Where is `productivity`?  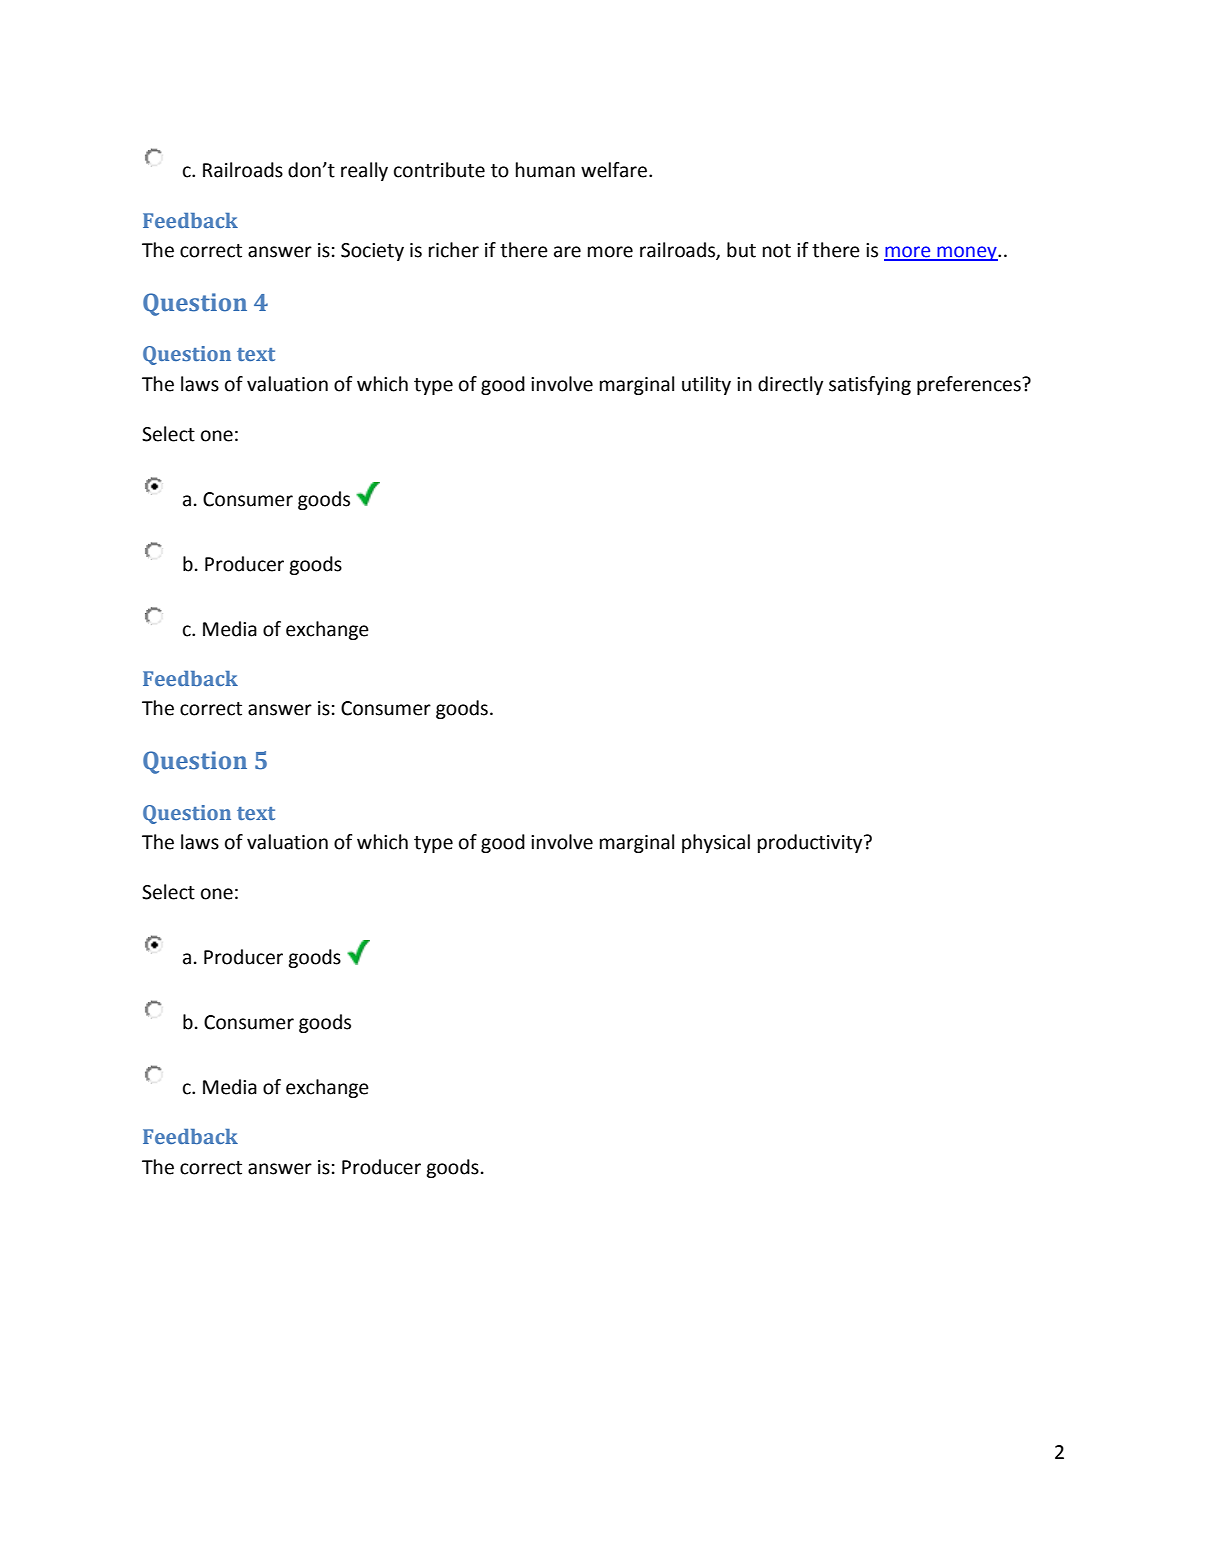 productivity is located at coordinates (811, 843).
